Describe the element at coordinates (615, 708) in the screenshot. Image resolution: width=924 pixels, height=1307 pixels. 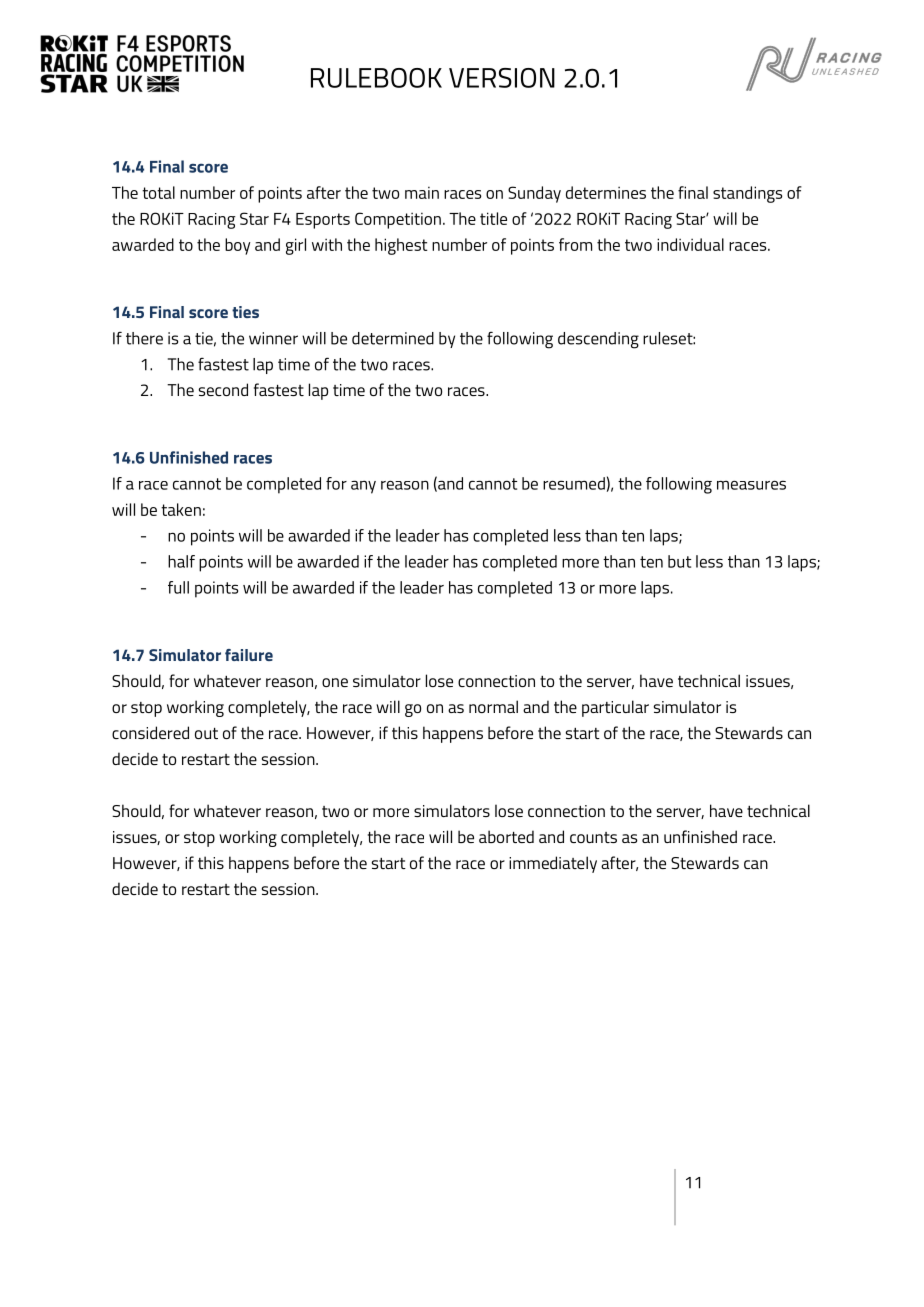
I see `particular` at that location.
